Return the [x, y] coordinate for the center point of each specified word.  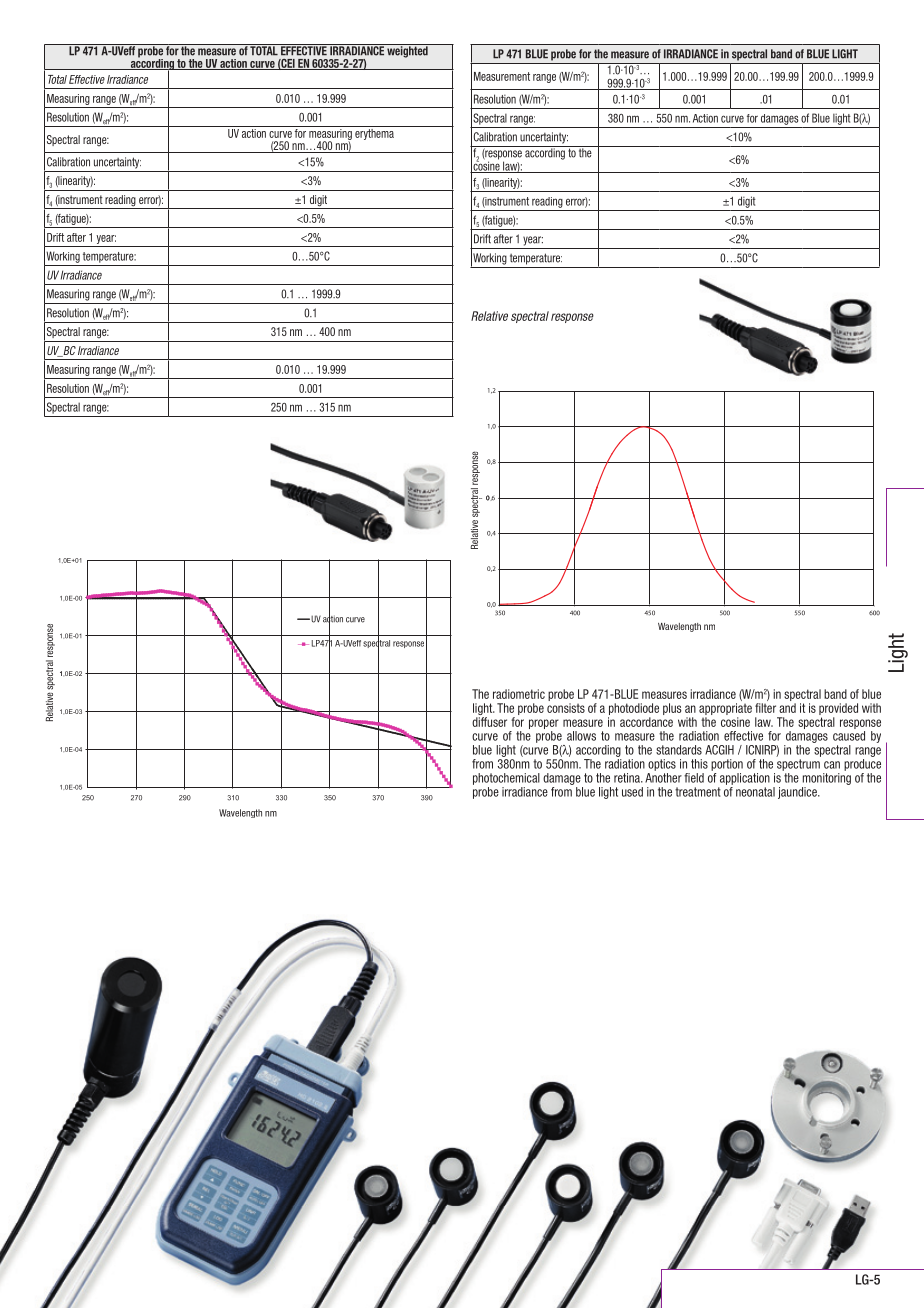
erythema [374, 133]
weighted [407, 51]
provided [838, 709]
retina [628, 778]
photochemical [506, 779]
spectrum [798, 765]
